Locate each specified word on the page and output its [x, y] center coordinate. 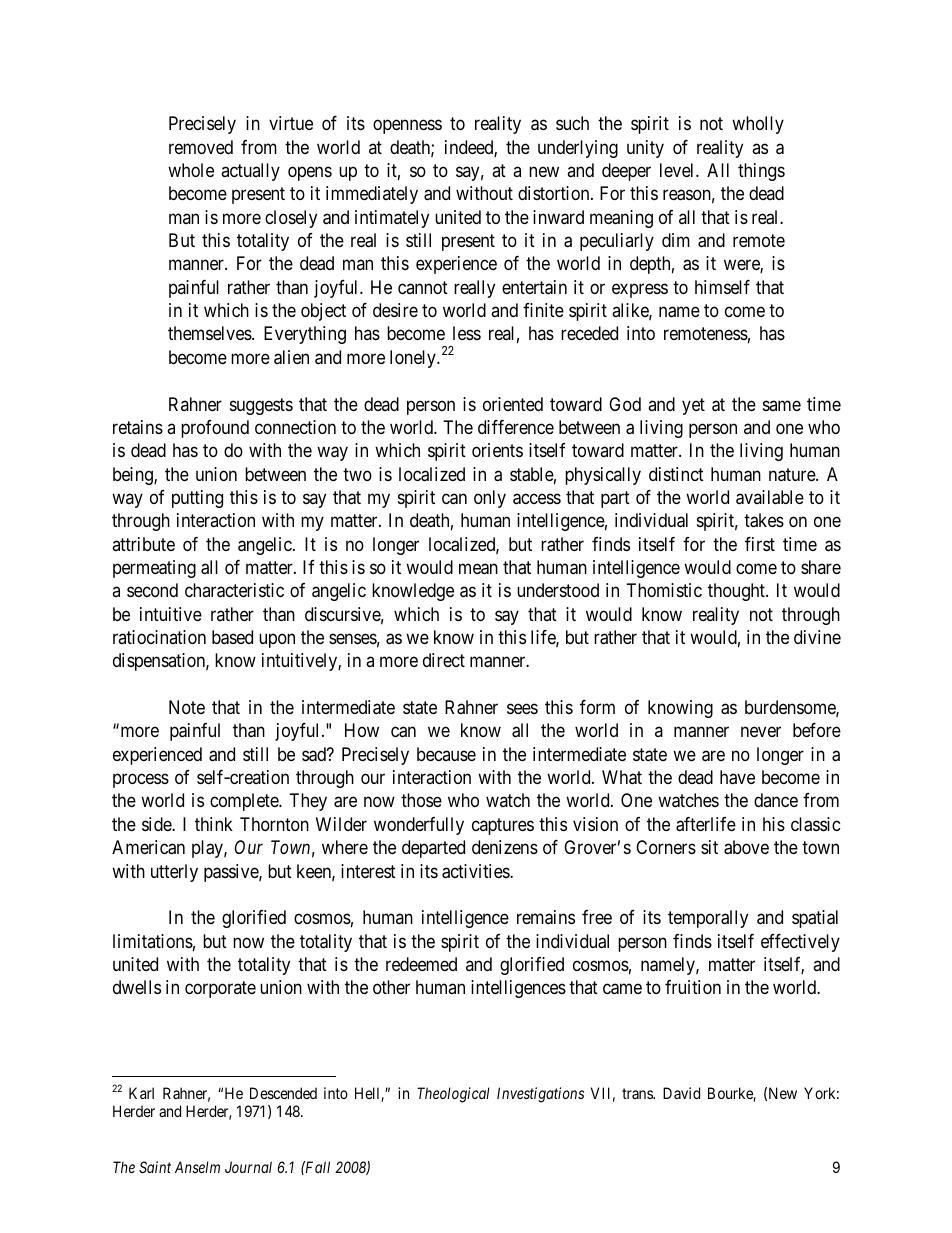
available [770, 497]
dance [776, 800]
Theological [453, 1095]
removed [201, 147]
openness [407, 127]
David [681, 1093]
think [214, 824]
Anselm [197, 1167]
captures [503, 826]
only [490, 499]
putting [197, 499]
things [761, 172]
